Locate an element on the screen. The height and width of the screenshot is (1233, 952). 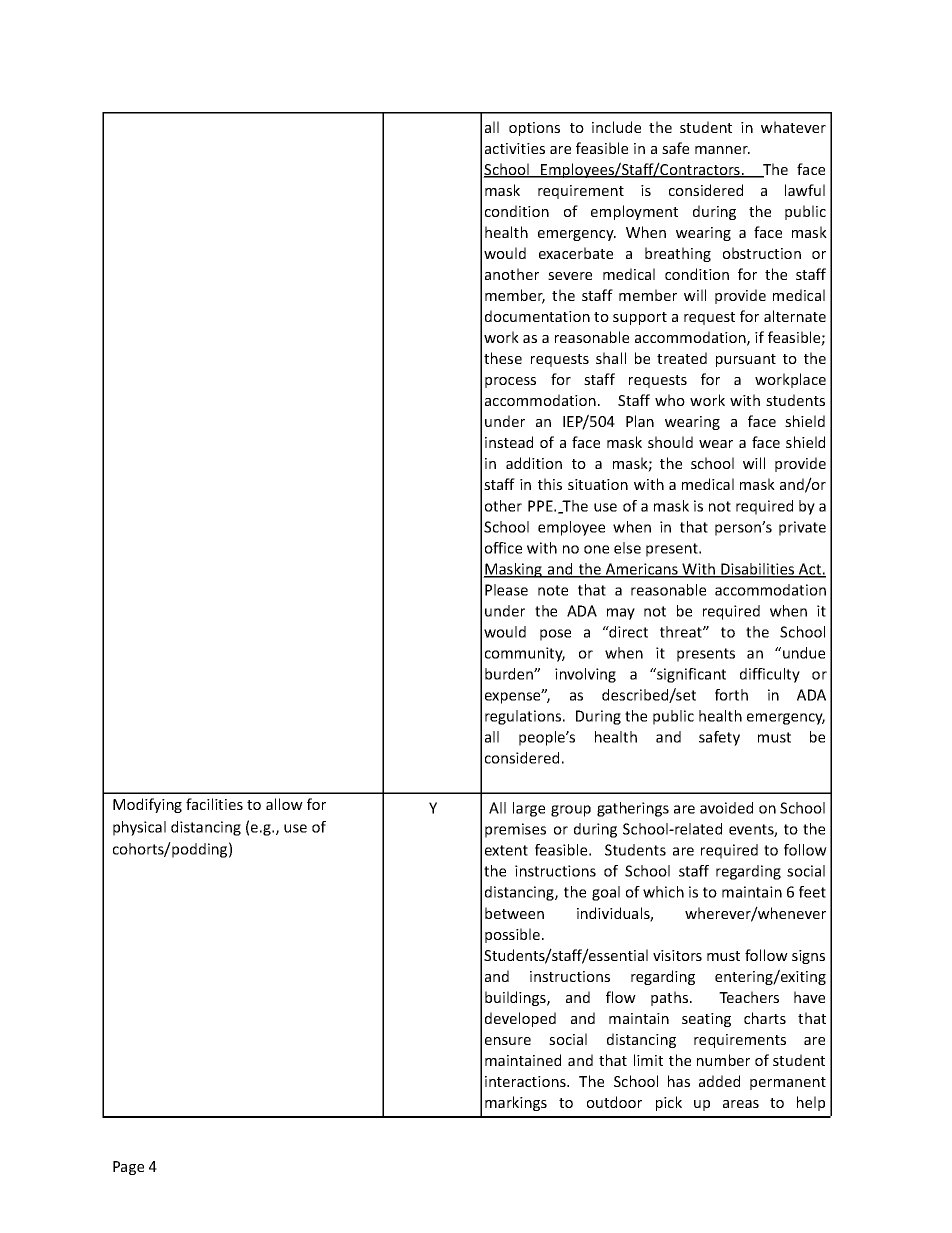
options is located at coordinates (534, 129).
